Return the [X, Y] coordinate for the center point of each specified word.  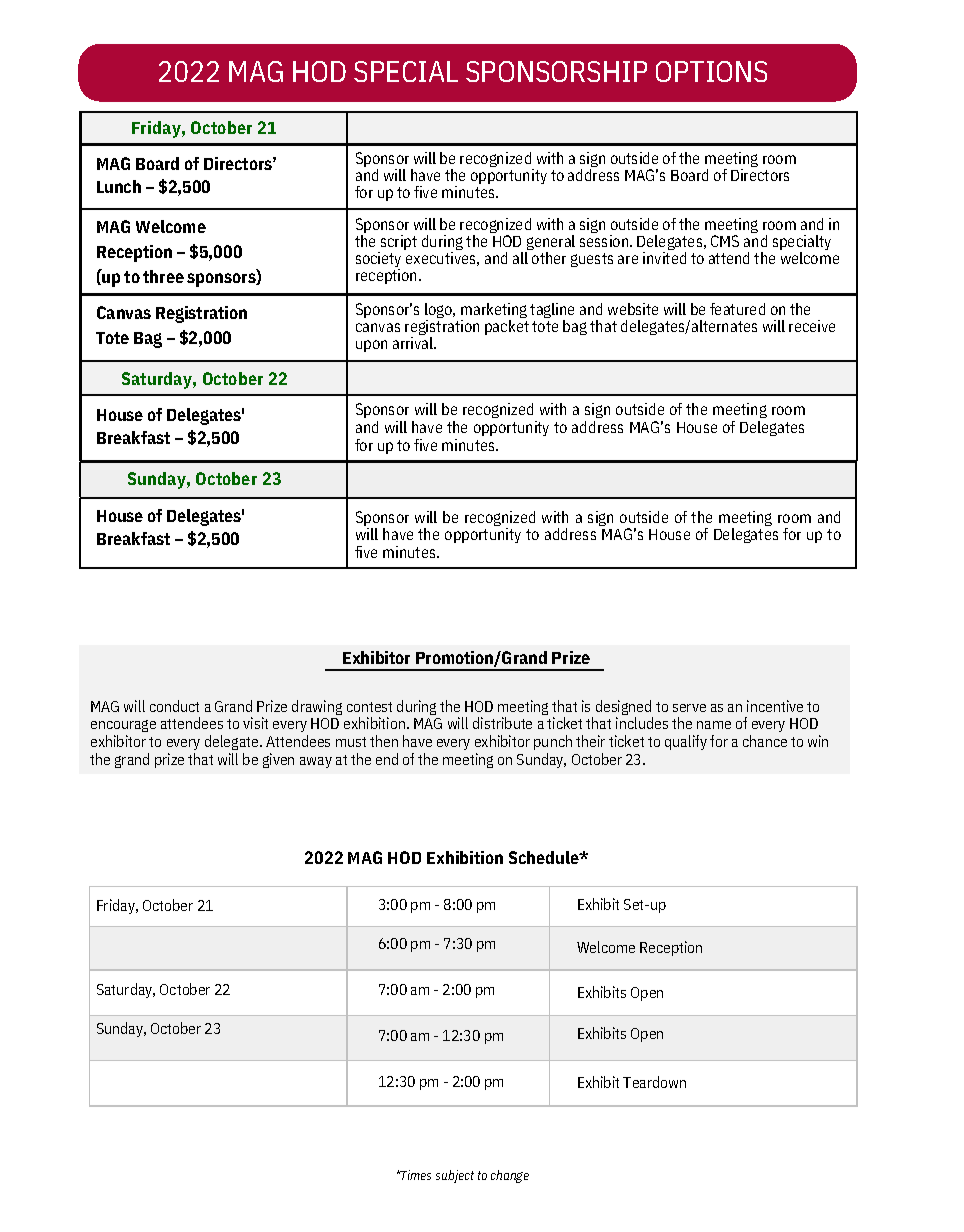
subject [455, 1176]
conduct [174, 706]
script [397, 244]
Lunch [119, 186]
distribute [502, 723]
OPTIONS [711, 71]
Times [415, 1175]
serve [689, 708]
